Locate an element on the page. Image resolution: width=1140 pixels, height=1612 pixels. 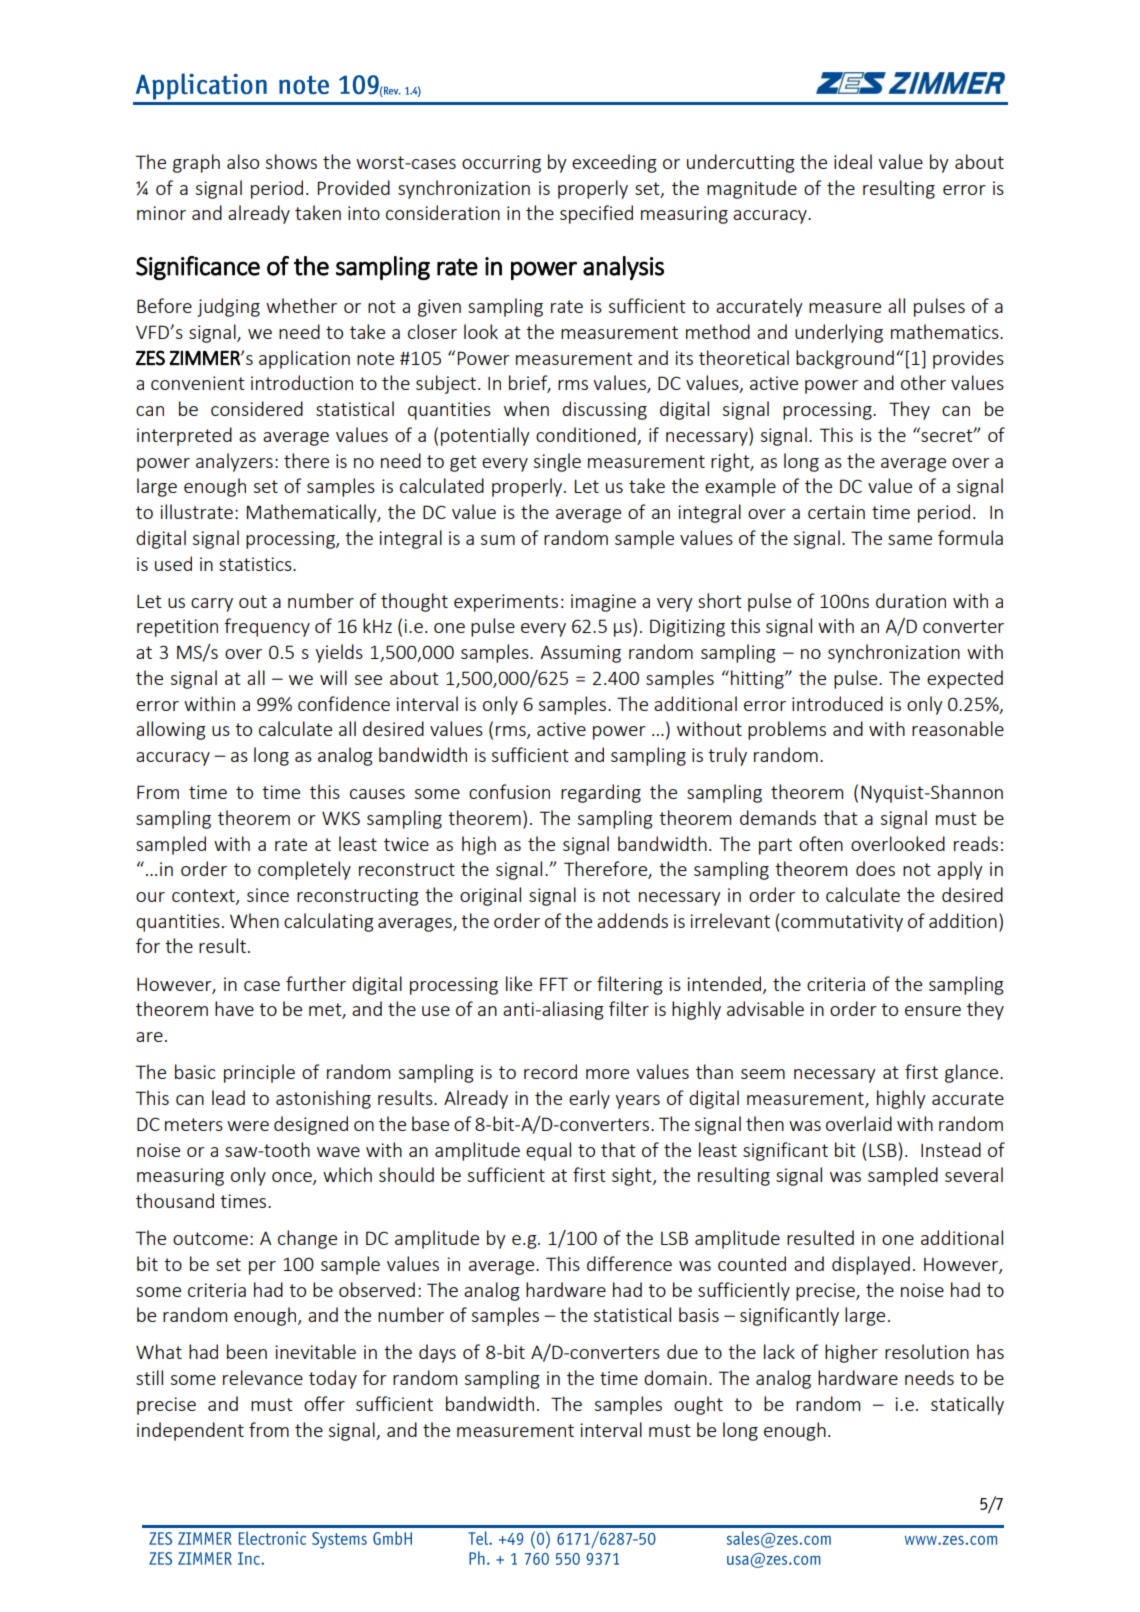
relevance is located at coordinates (263, 1377).
